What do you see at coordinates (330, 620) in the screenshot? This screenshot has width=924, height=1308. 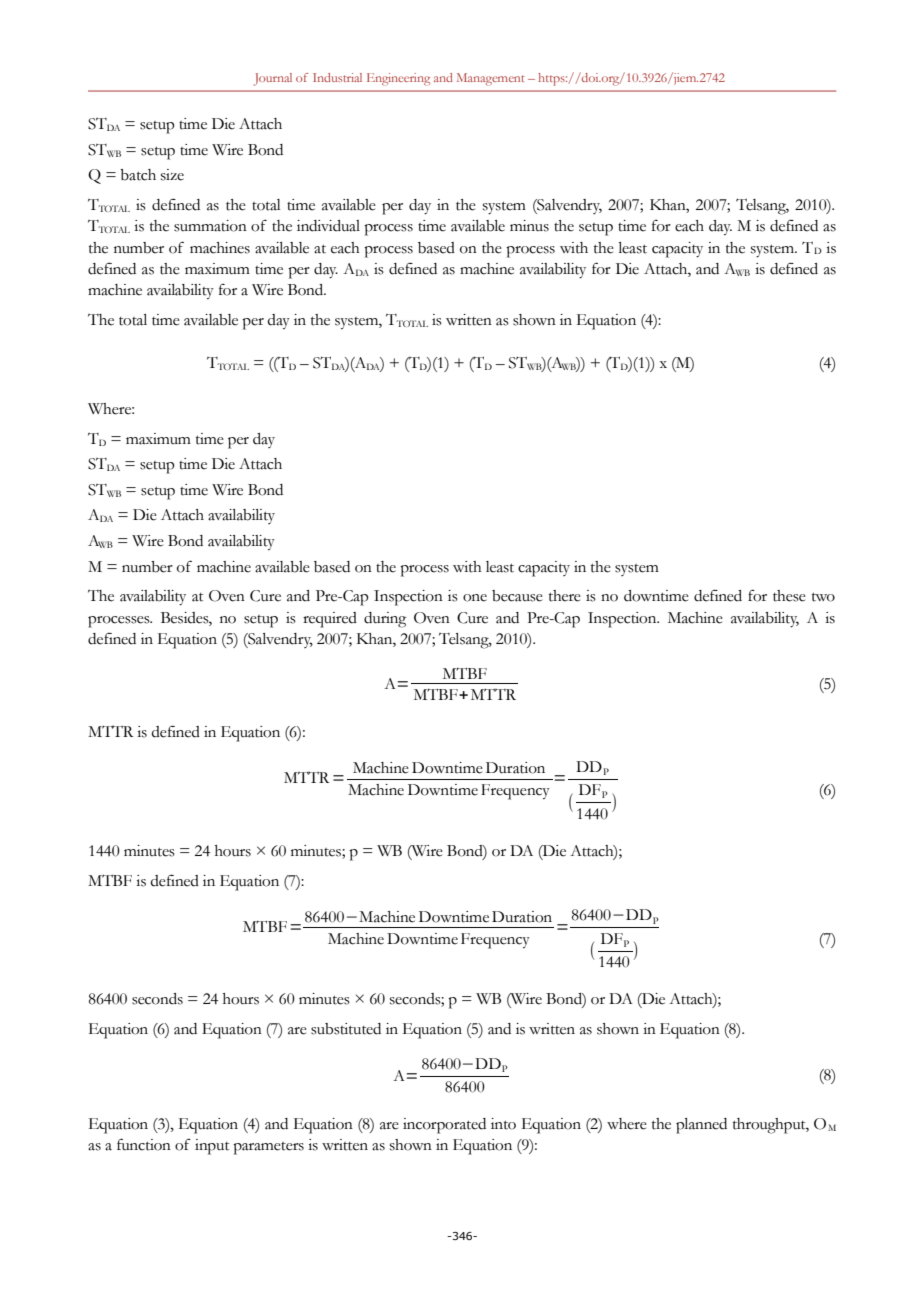 I see `required` at bounding box center [330, 620].
